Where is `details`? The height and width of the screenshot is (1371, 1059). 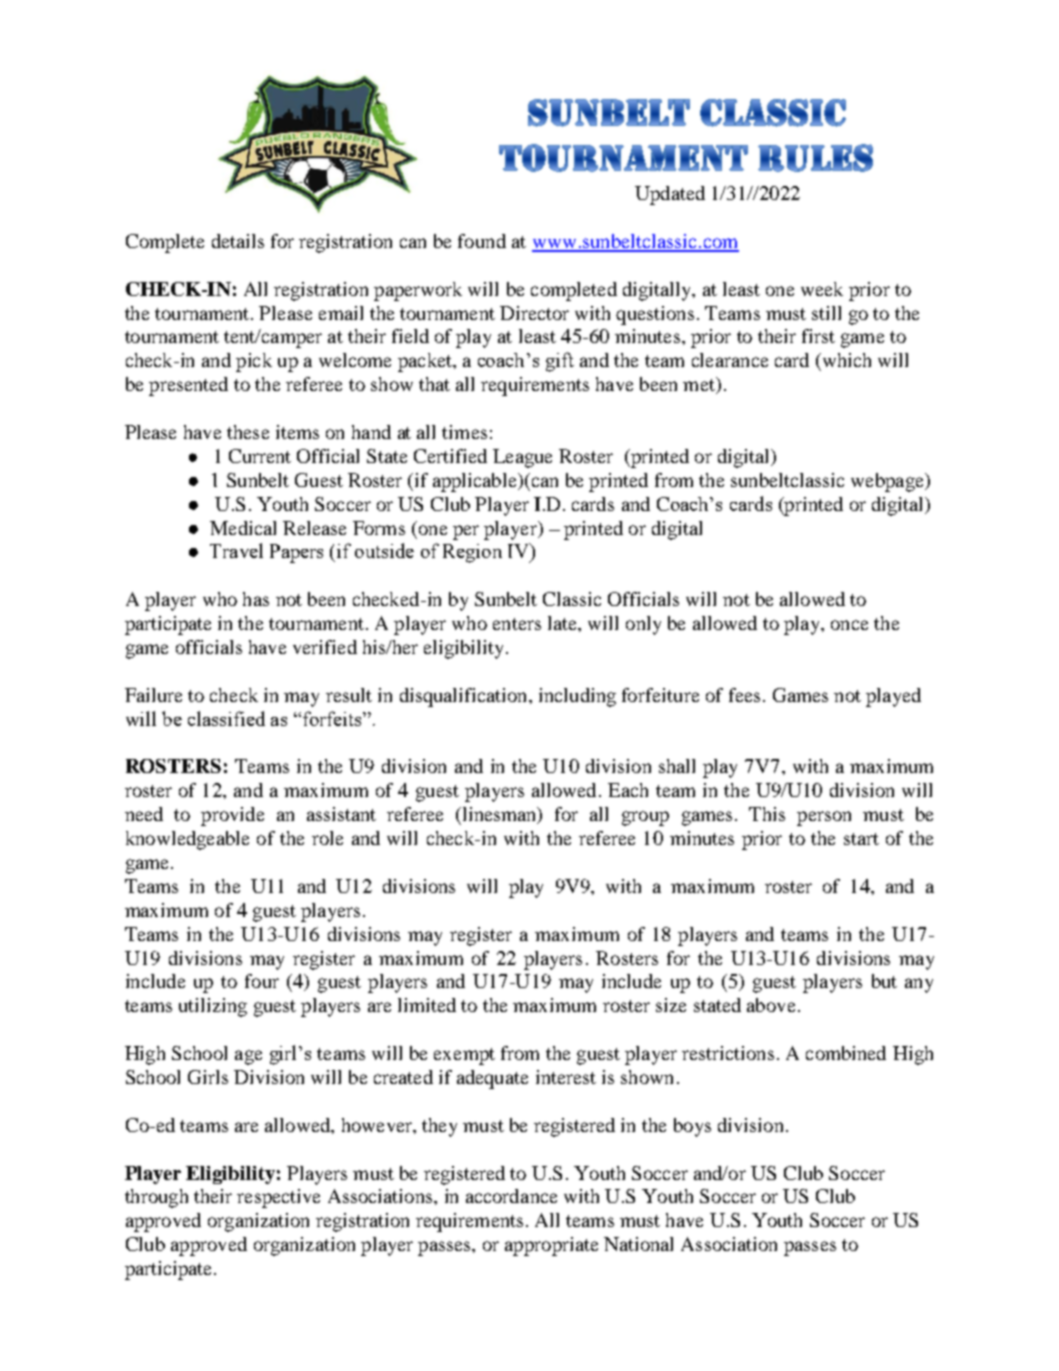 details is located at coordinates (238, 241).
